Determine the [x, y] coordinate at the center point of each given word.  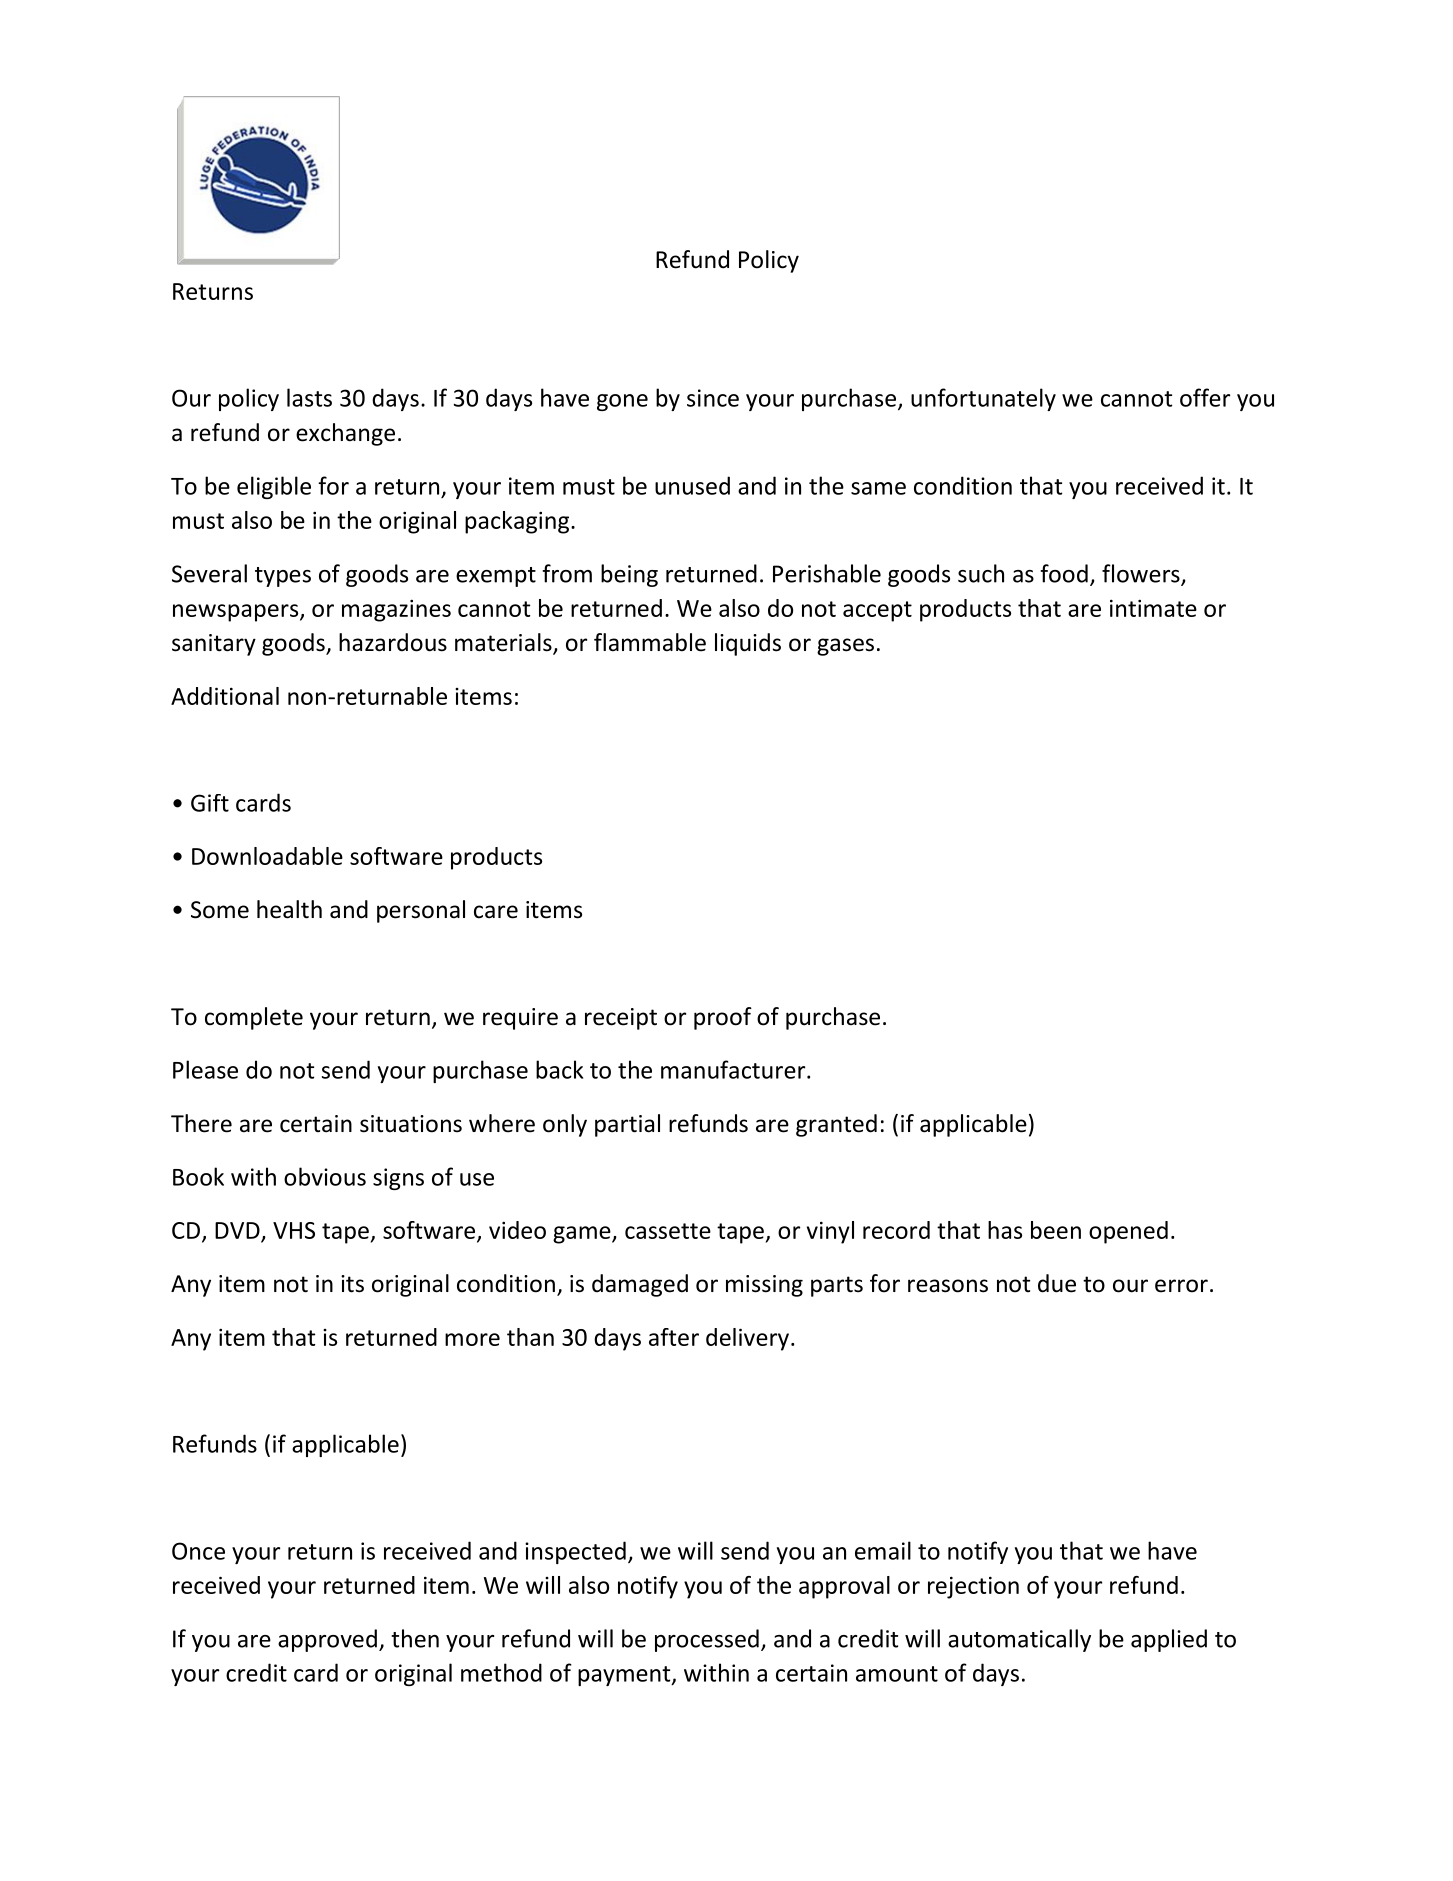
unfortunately [983, 399]
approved [327, 1640]
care [496, 912]
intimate [1153, 608]
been [1056, 1230]
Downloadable [267, 856]
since [713, 398]
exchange [345, 434]
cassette [668, 1231]
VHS [294, 1230]
